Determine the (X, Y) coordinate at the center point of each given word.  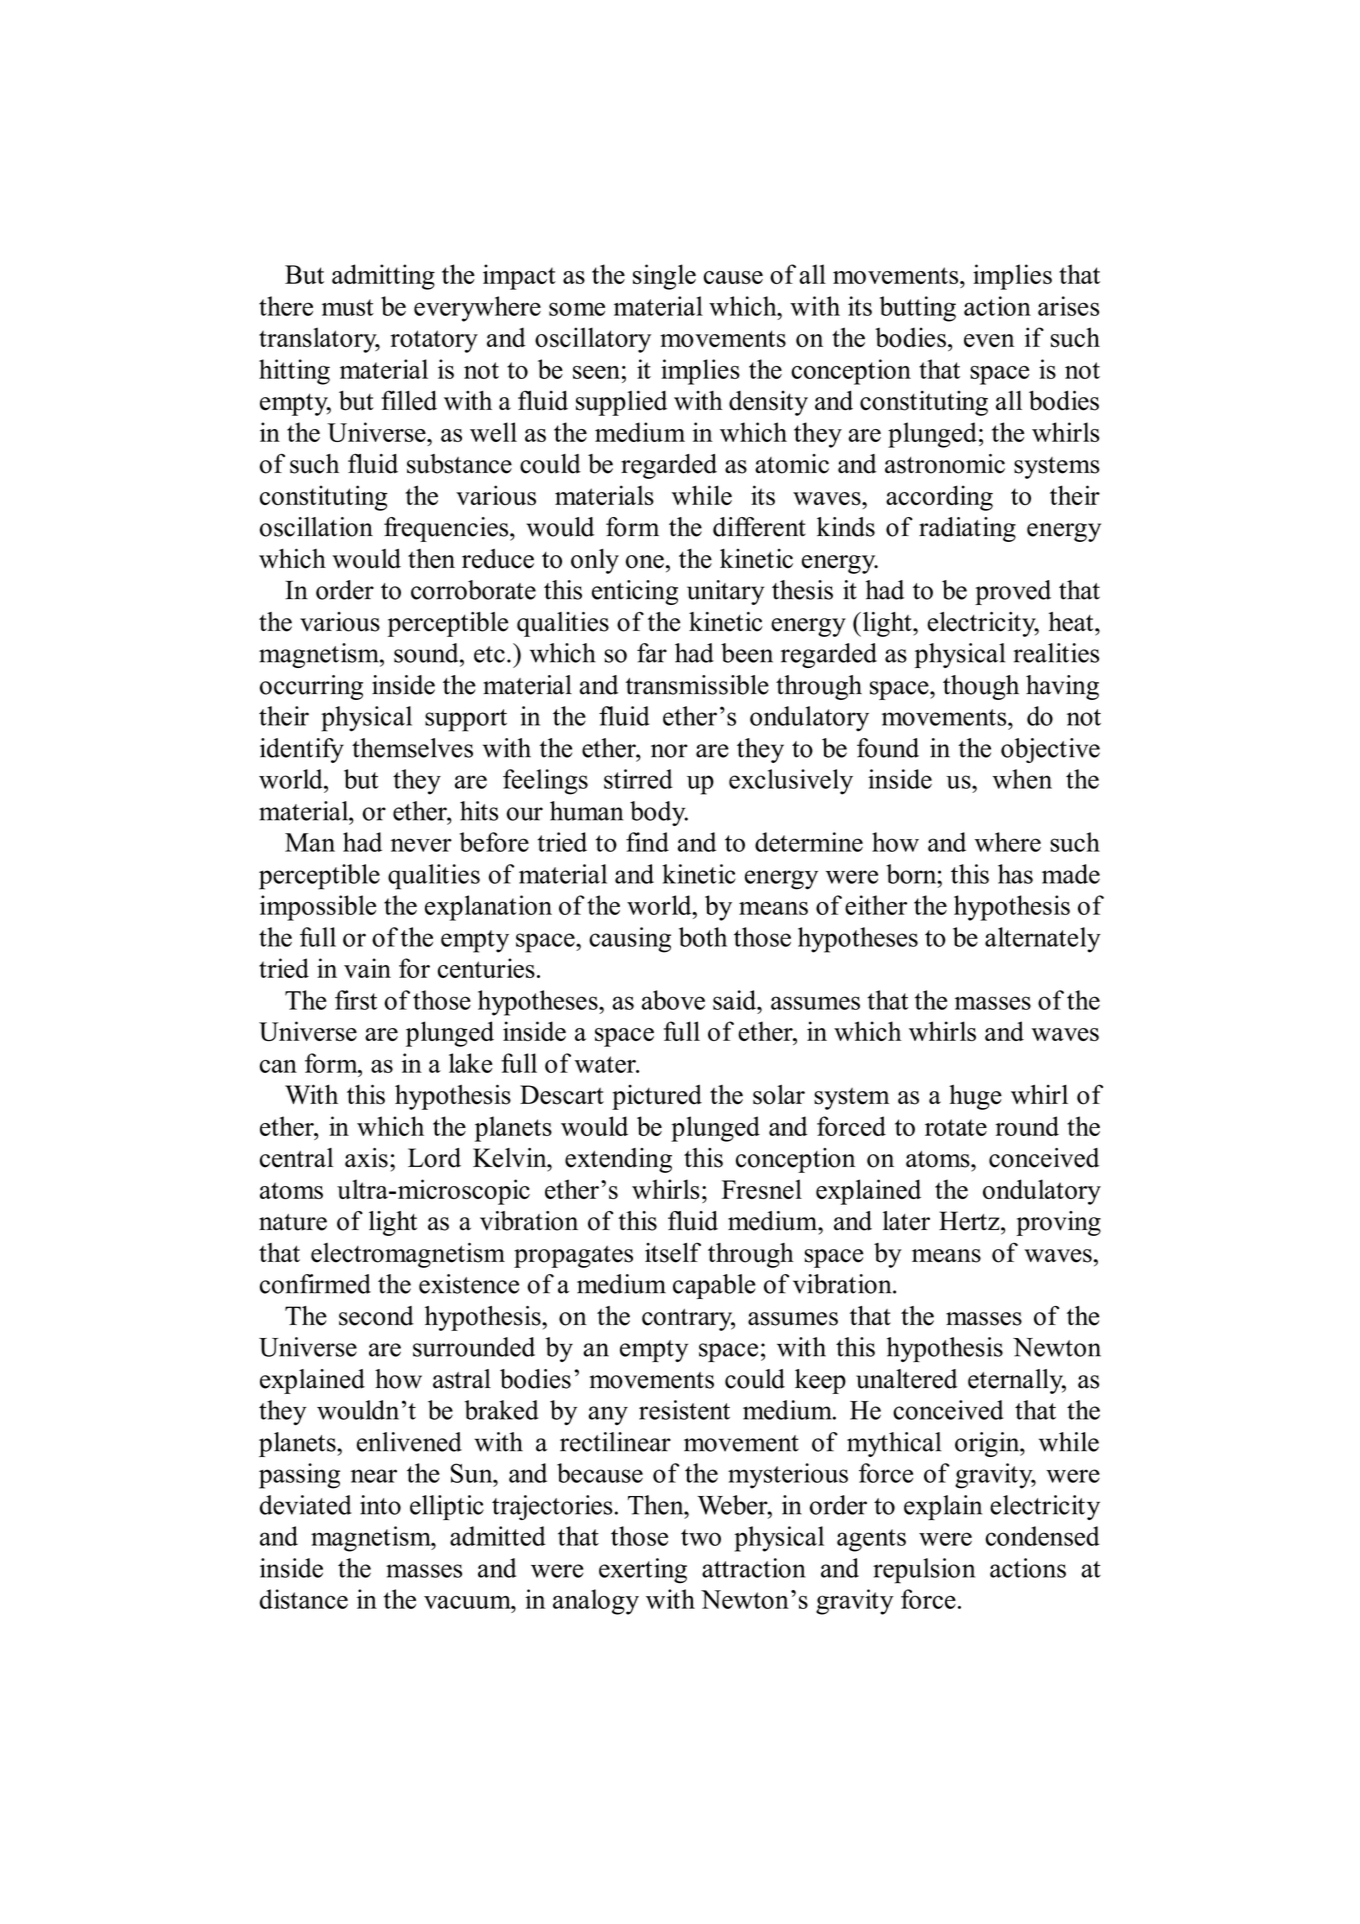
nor (669, 751)
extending (618, 1160)
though (981, 687)
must (348, 307)
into (380, 1505)
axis (366, 1158)
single (664, 277)
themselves (412, 748)
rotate (956, 1127)
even (989, 340)
